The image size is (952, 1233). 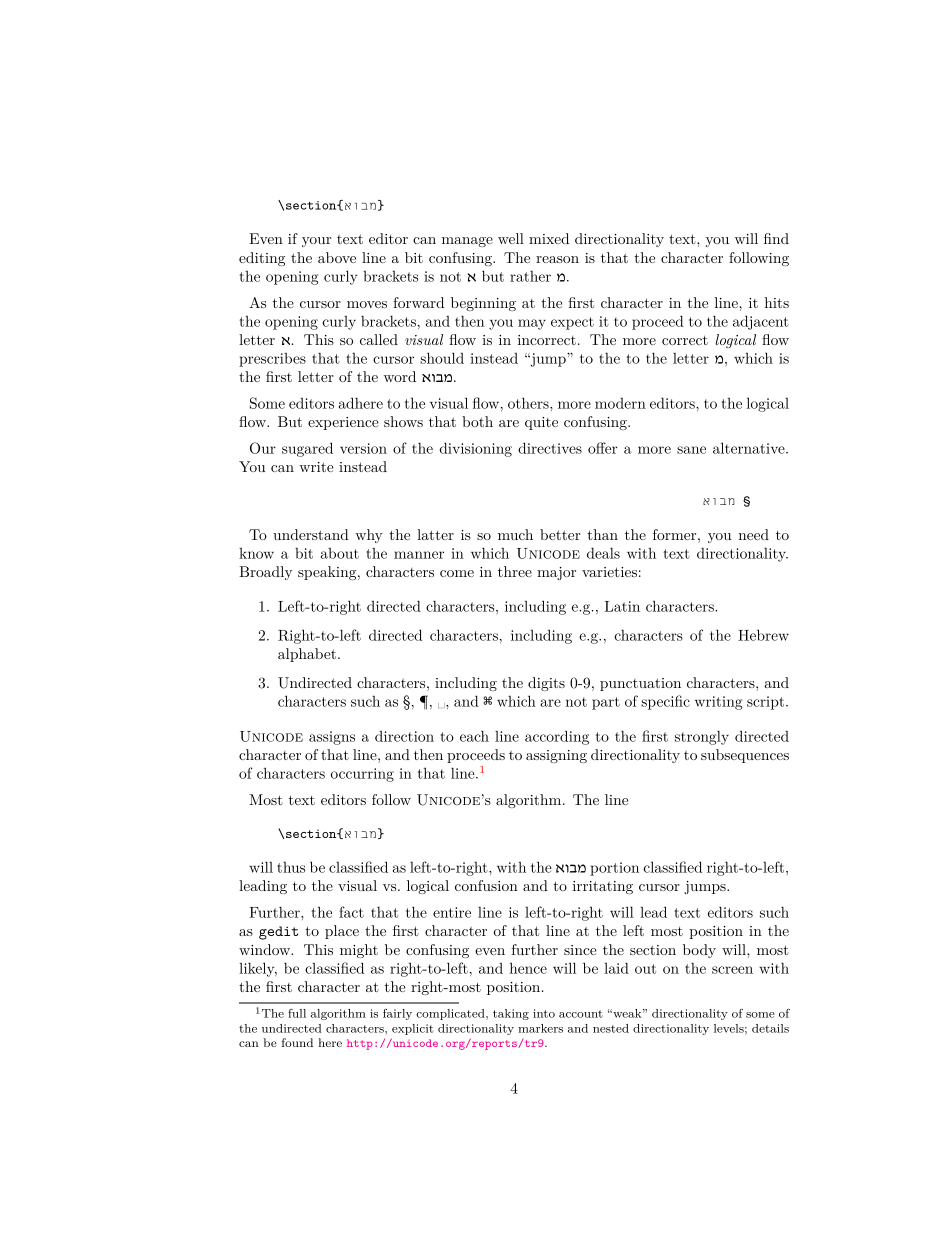 I want to click on details, so click(x=770, y=1028).
